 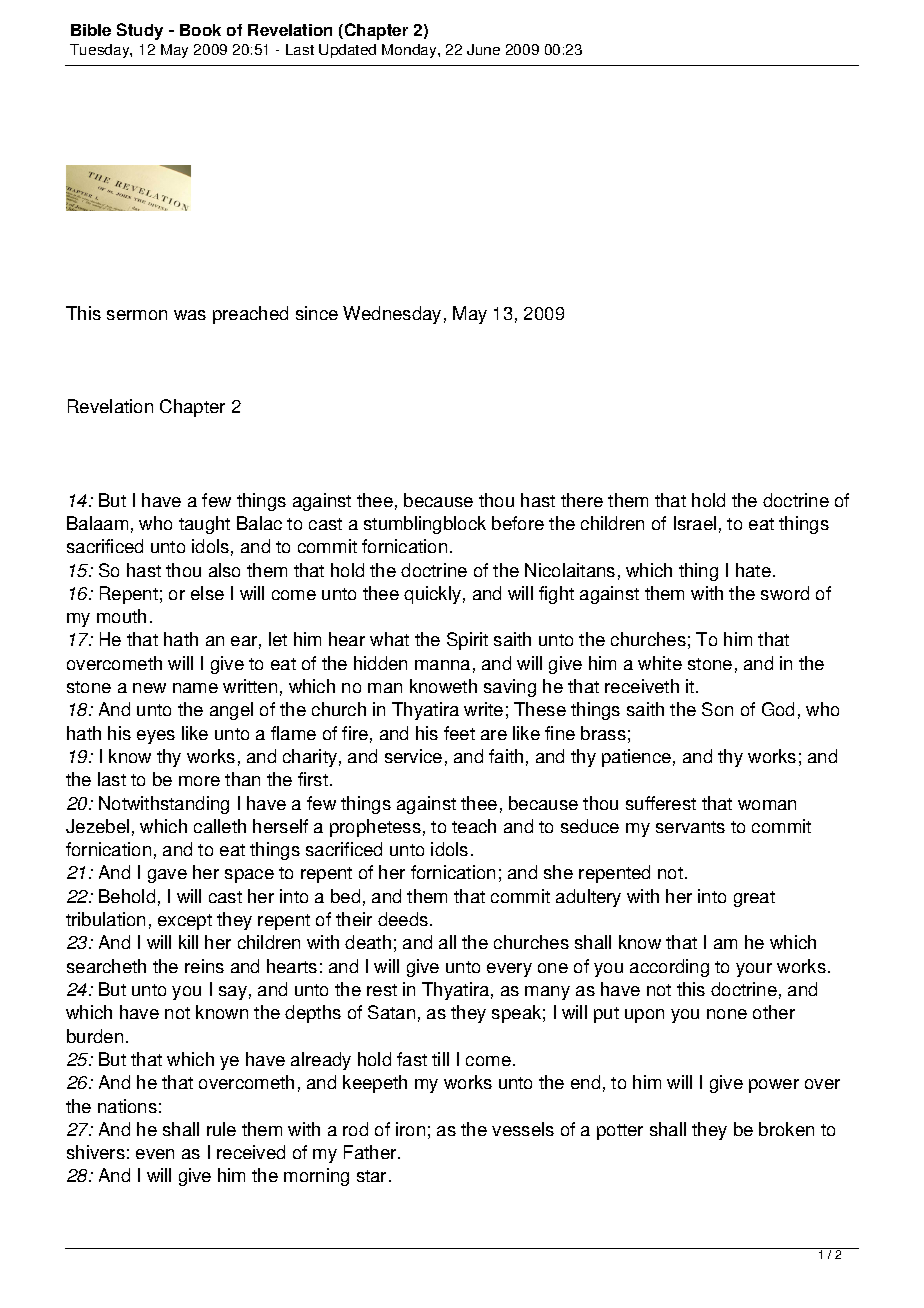 I want to click on Monday, so click(x=410, y=51).
